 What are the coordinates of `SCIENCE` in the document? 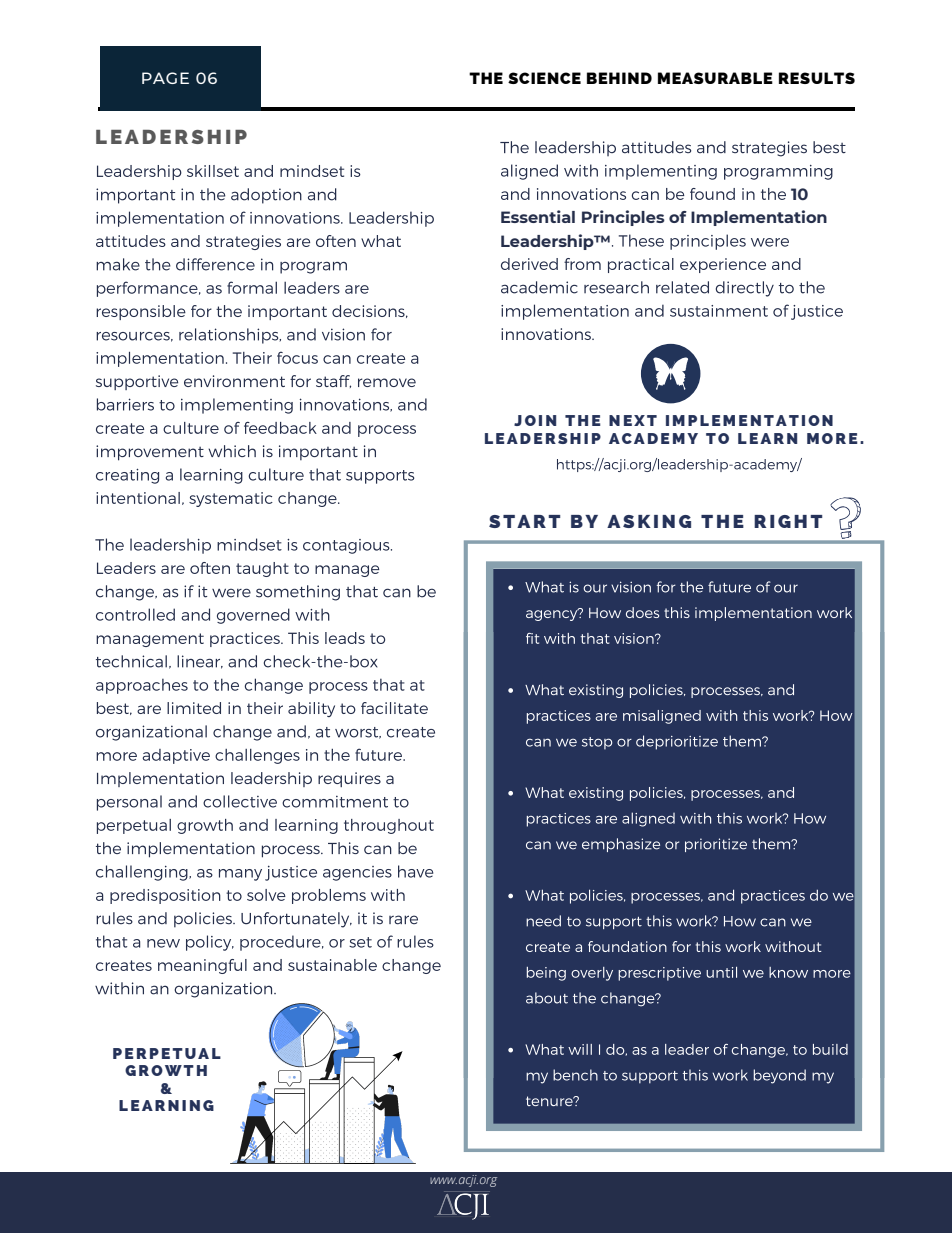 It's located at (544, 78).
